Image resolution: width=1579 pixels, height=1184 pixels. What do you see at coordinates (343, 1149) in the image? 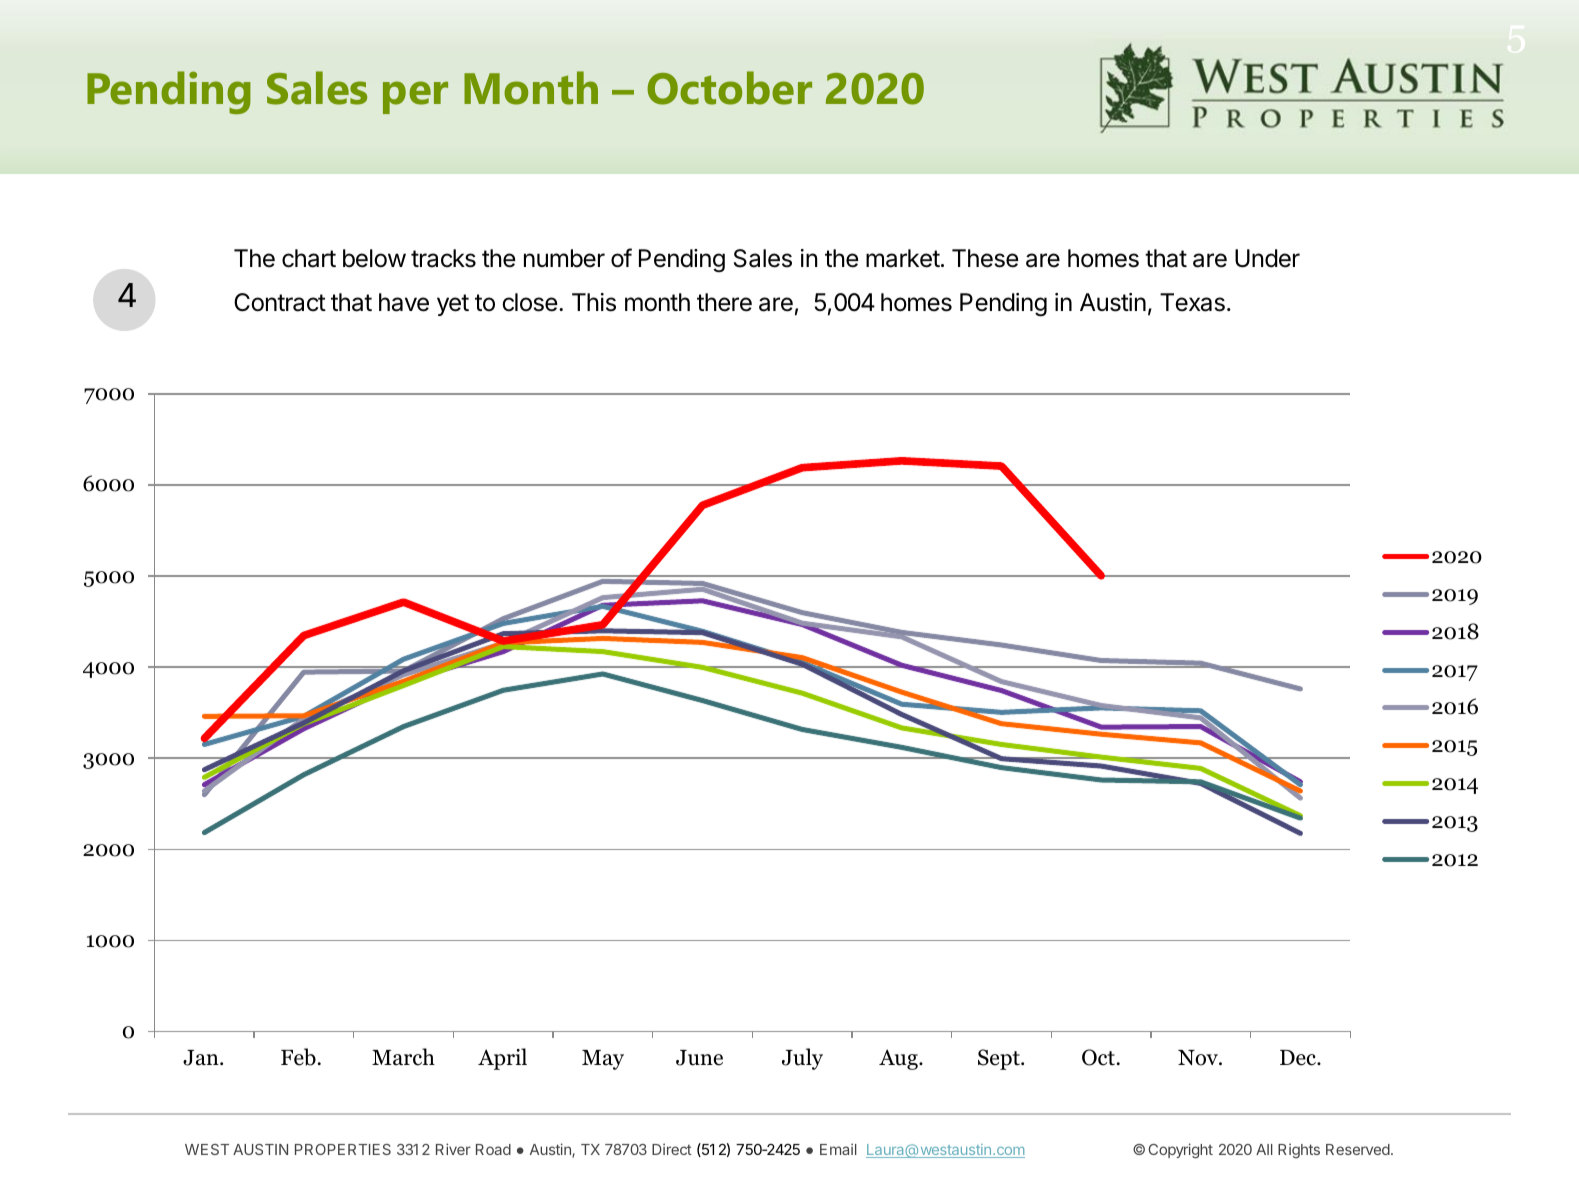
I see `PROPERTIES` at bounding box center [343, 1149].
